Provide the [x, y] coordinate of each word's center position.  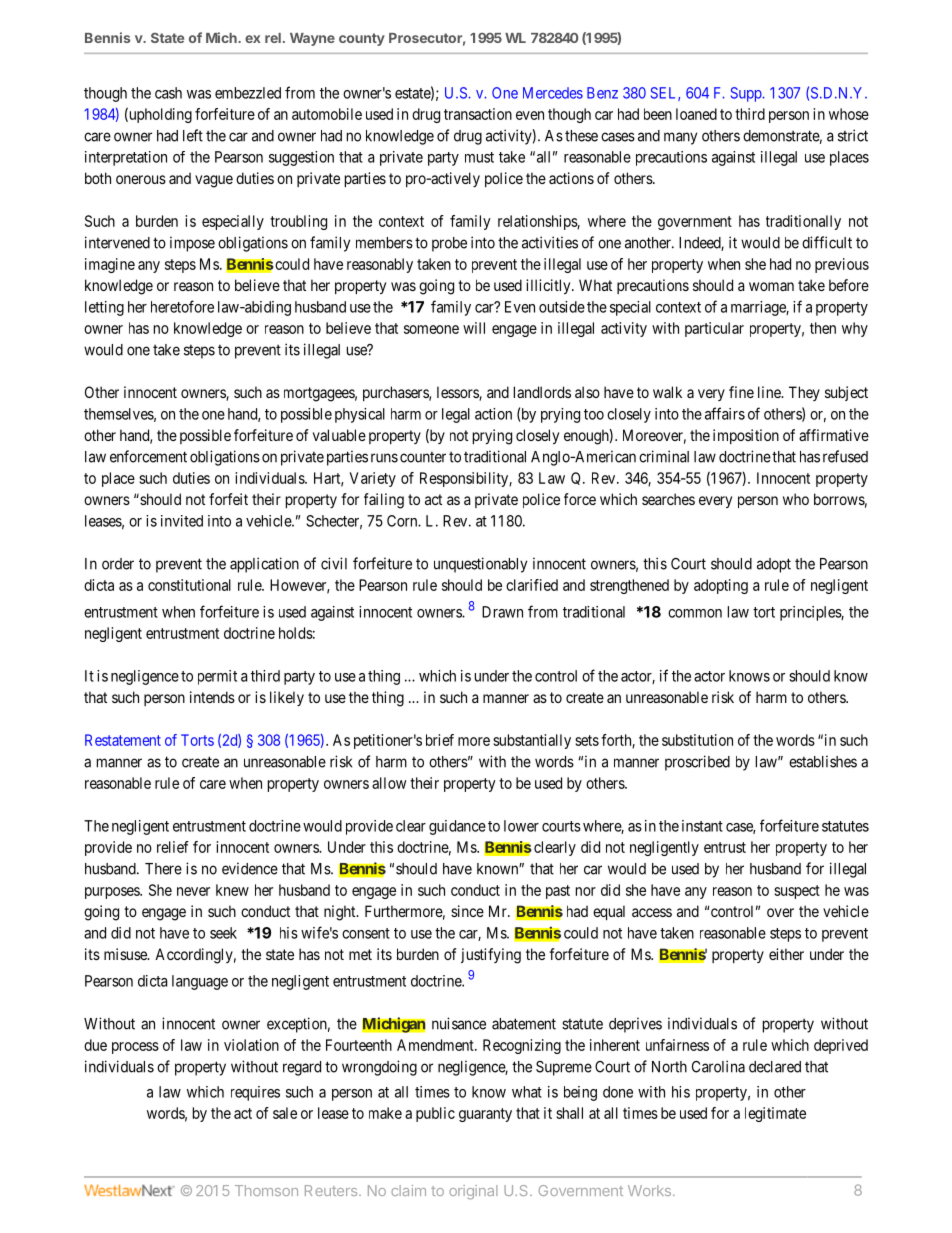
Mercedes [553, 93]
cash [168, 93]
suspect [797, 892]
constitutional [189, 585]
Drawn [502, 612]
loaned [696, 114]
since [467, 911]
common [695, 613]
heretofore [182, 306]
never [193, 891]
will [474, 328]
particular [714, 329]
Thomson [266, 1190]
